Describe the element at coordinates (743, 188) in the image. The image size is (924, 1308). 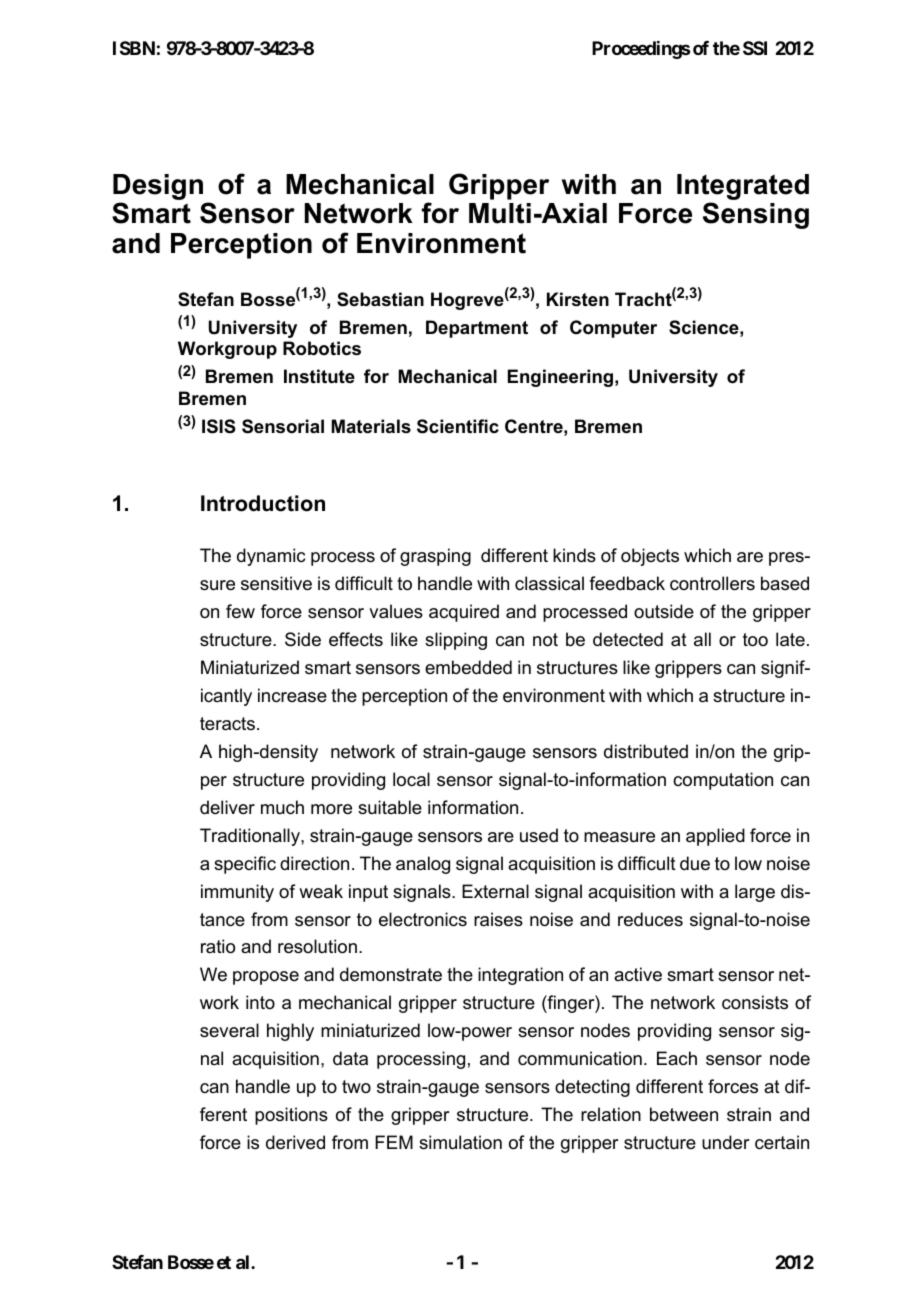
I see `Integrated` at that location.
